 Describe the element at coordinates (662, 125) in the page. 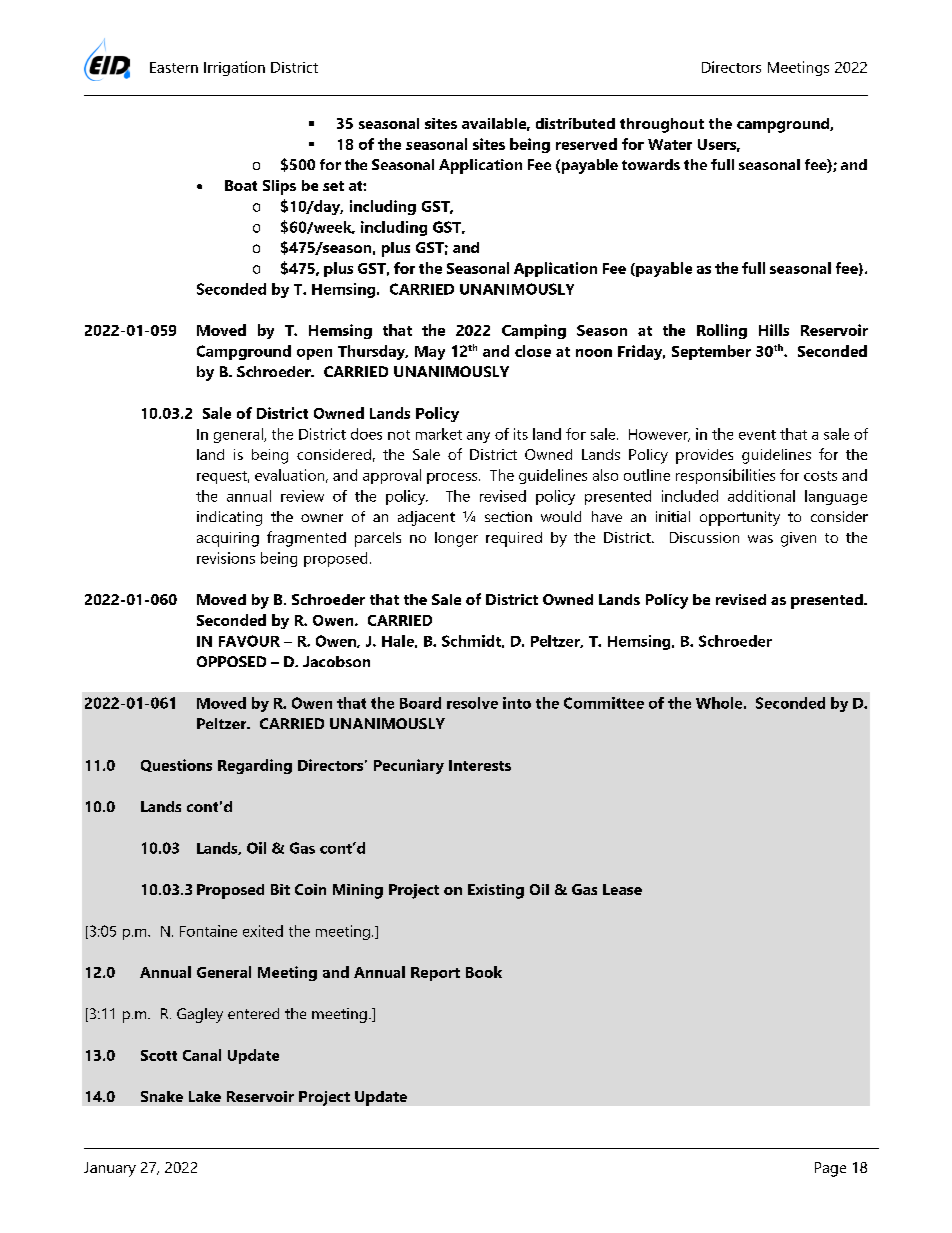

I see `throughout` at that location.
